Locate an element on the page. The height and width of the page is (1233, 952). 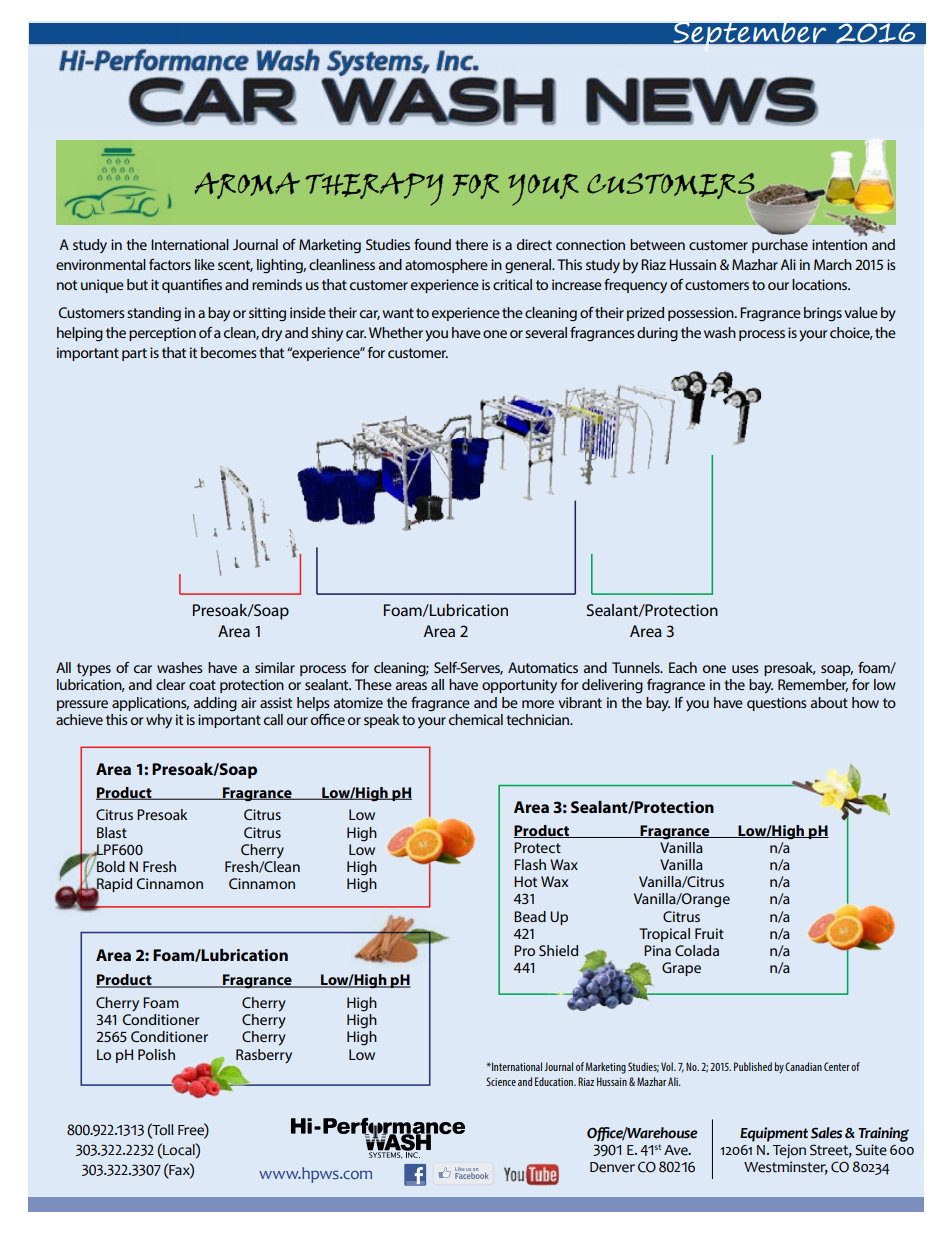
clear is located at coordinates (170, 684).
